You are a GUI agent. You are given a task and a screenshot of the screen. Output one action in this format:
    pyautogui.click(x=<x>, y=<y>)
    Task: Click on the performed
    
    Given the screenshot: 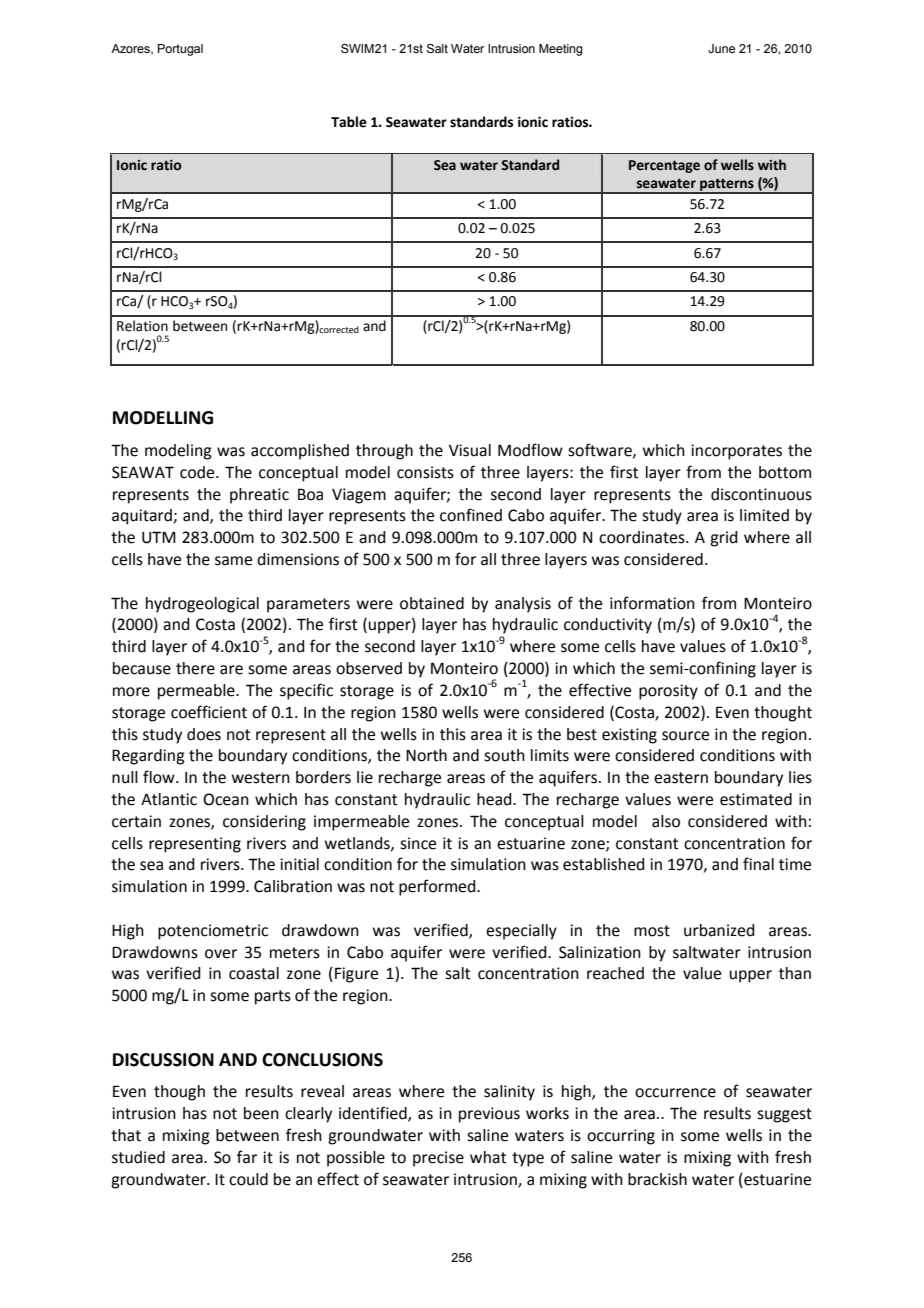 What is the action you would take?
    pyautogui.click(x=438, y=887)
